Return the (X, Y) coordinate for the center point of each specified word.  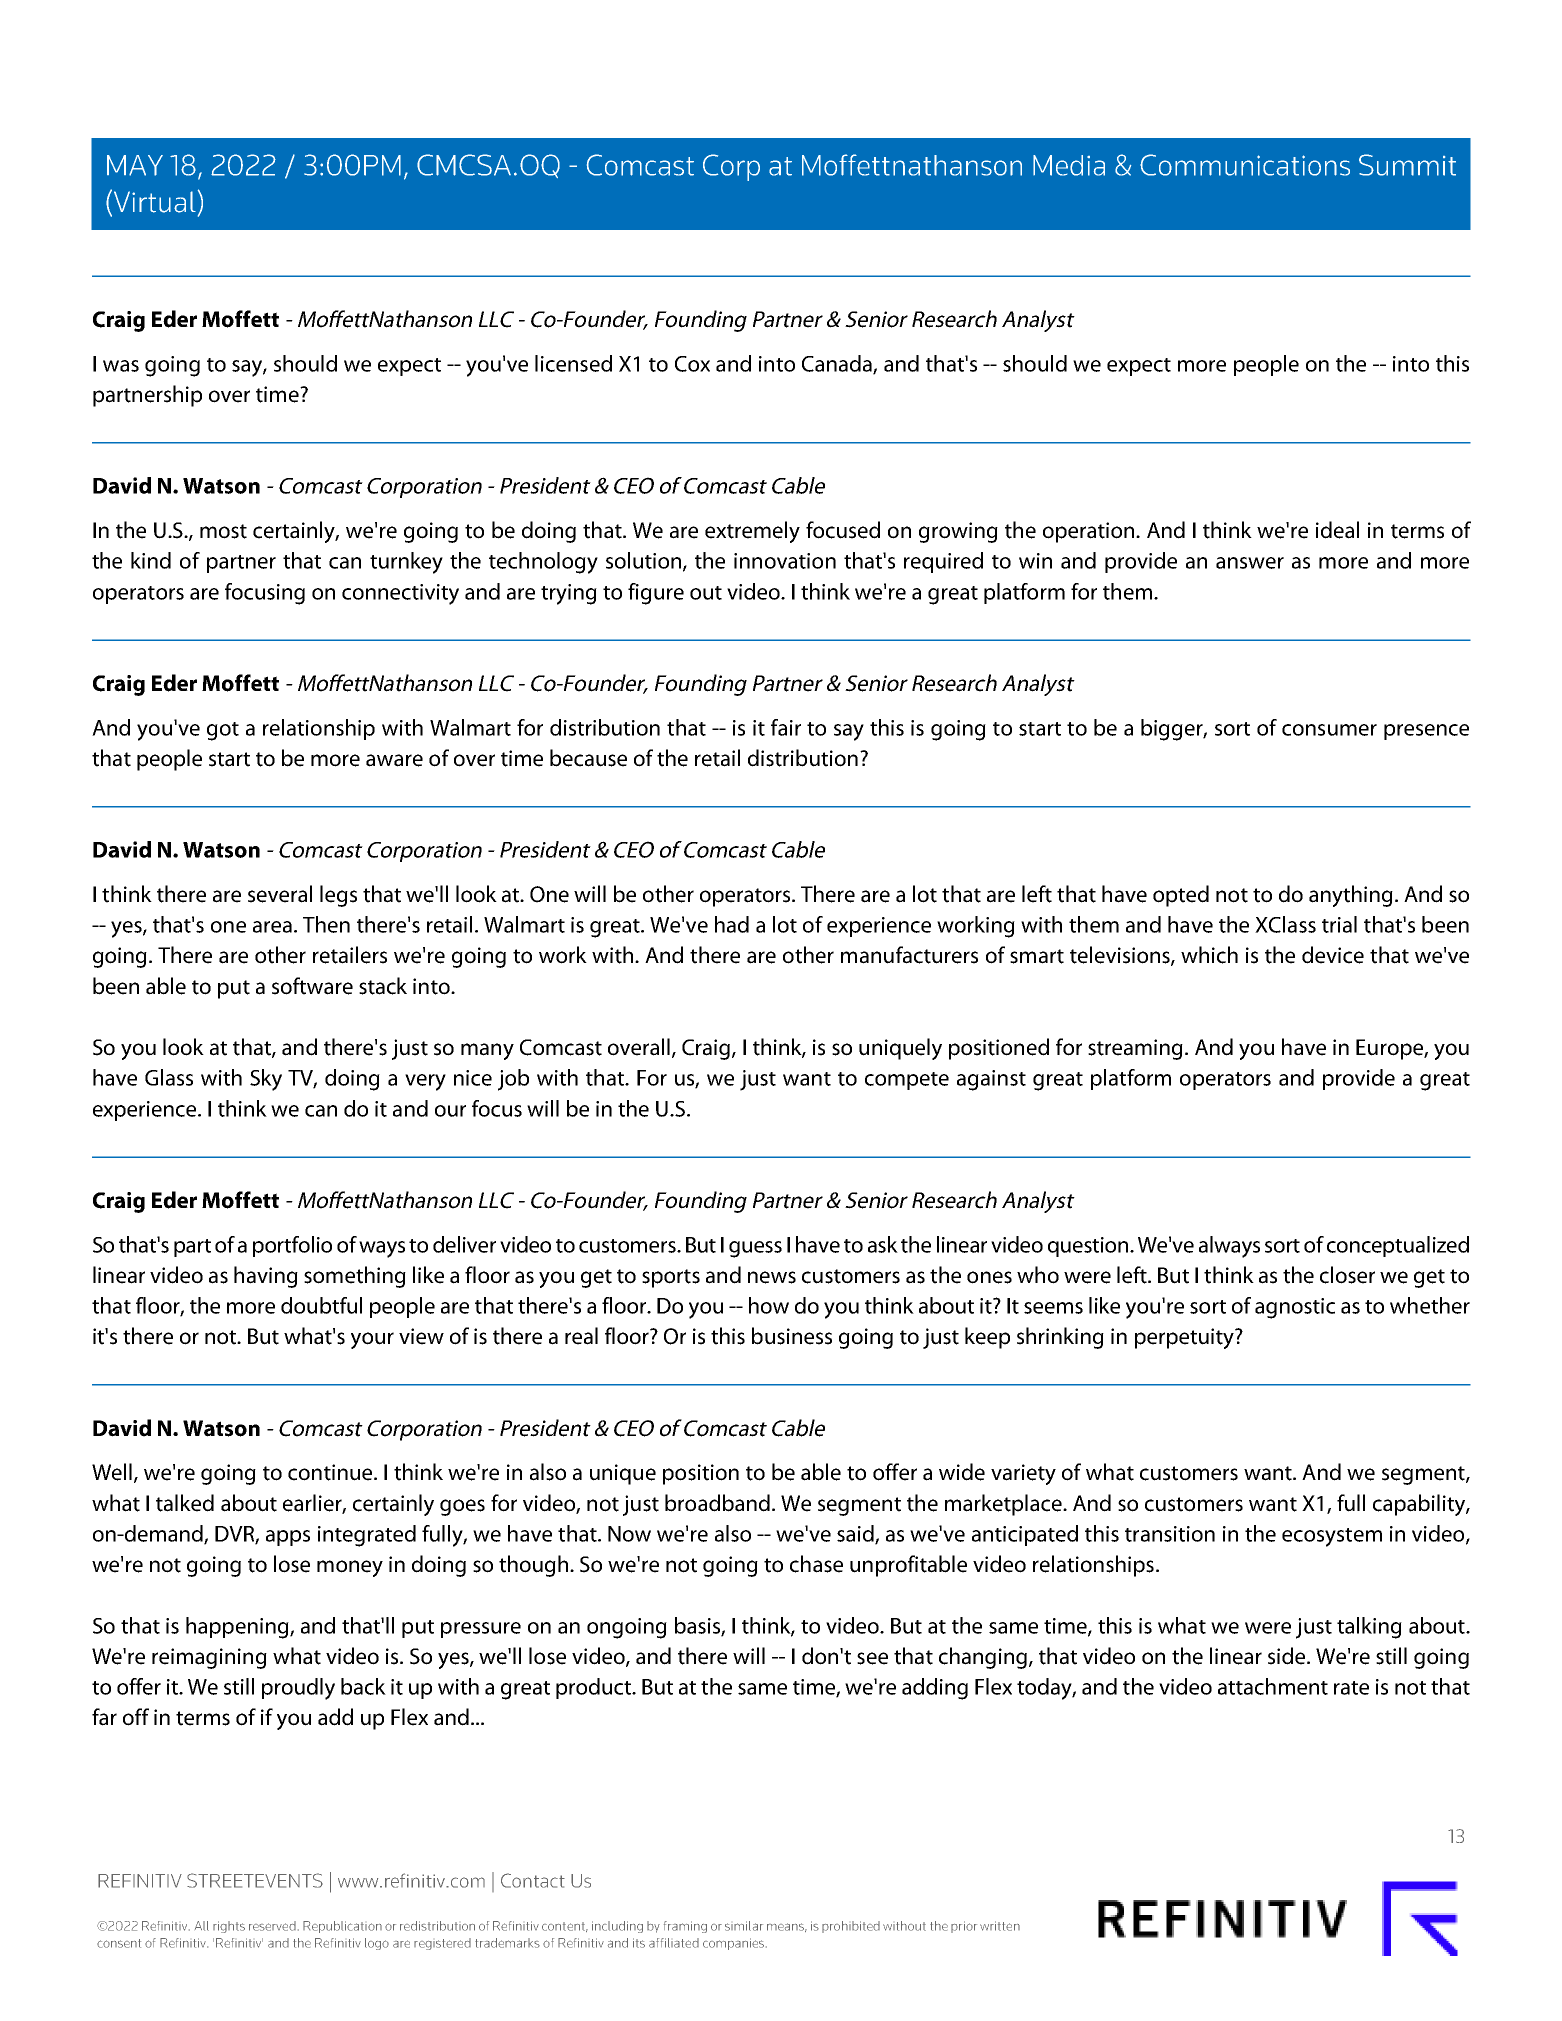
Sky (266, 1080)
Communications (1245, 165)
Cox (692, 364)
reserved (272, 1926)
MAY (135, 165)
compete (907, 1081)
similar (744, 1926)
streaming (1135, 1049)
